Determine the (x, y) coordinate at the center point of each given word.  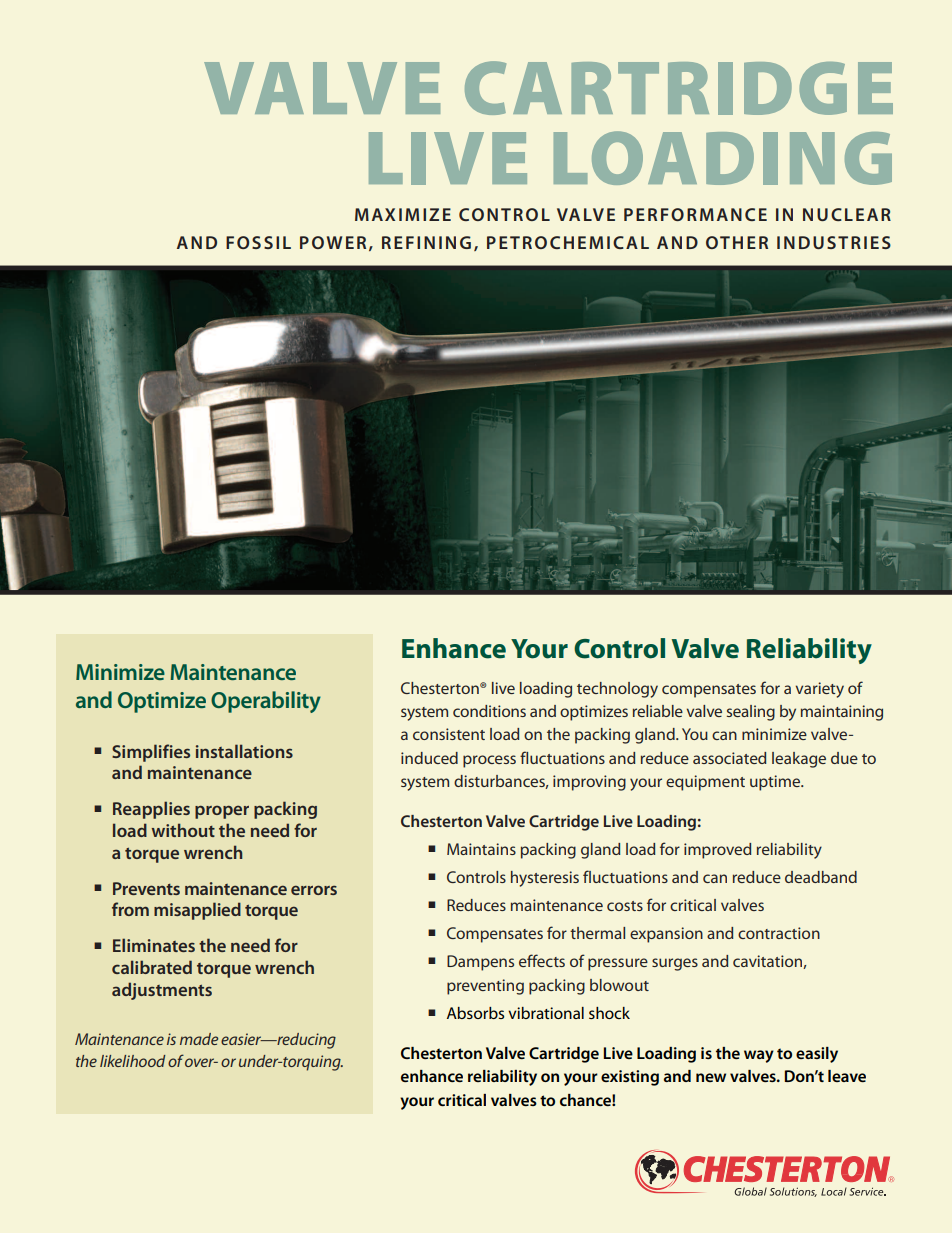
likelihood (133, 1061)
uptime (776, 783)
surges (675, 964)
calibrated (152, 967)
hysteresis (545, 879)
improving (589, 783)
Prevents (146, 888)
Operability (266, 702)
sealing (751, 713)
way (759, 1056)
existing (630, 1078)
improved (717, 851)
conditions (489, 711)
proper (222, 812)
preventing (485, 987)
